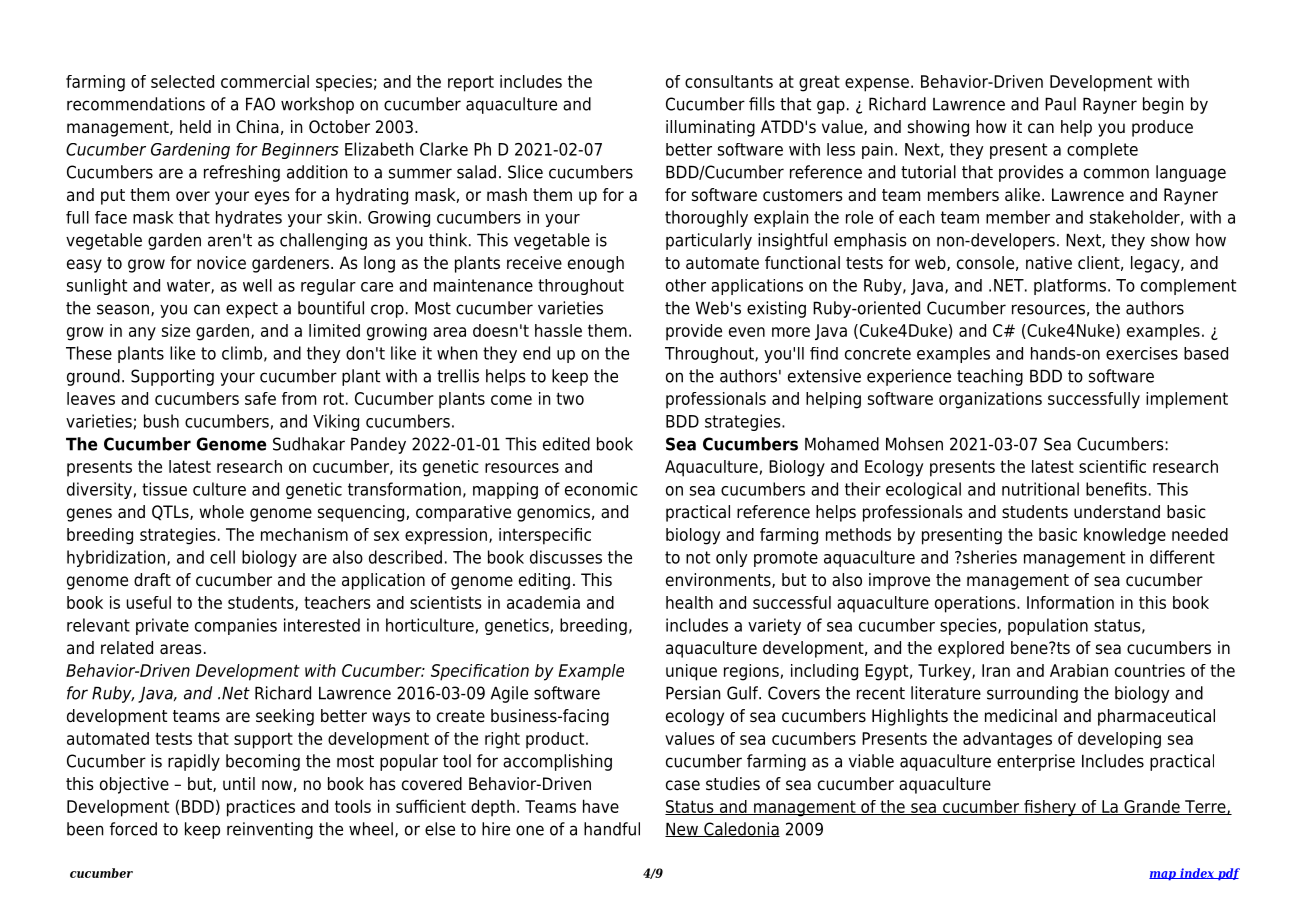 Image resolution: width=1308 pixels, height=924 pixels. What do you see at coordinates (202, 830) in the page?
I see `keep` at bounding box center [202, 830].
